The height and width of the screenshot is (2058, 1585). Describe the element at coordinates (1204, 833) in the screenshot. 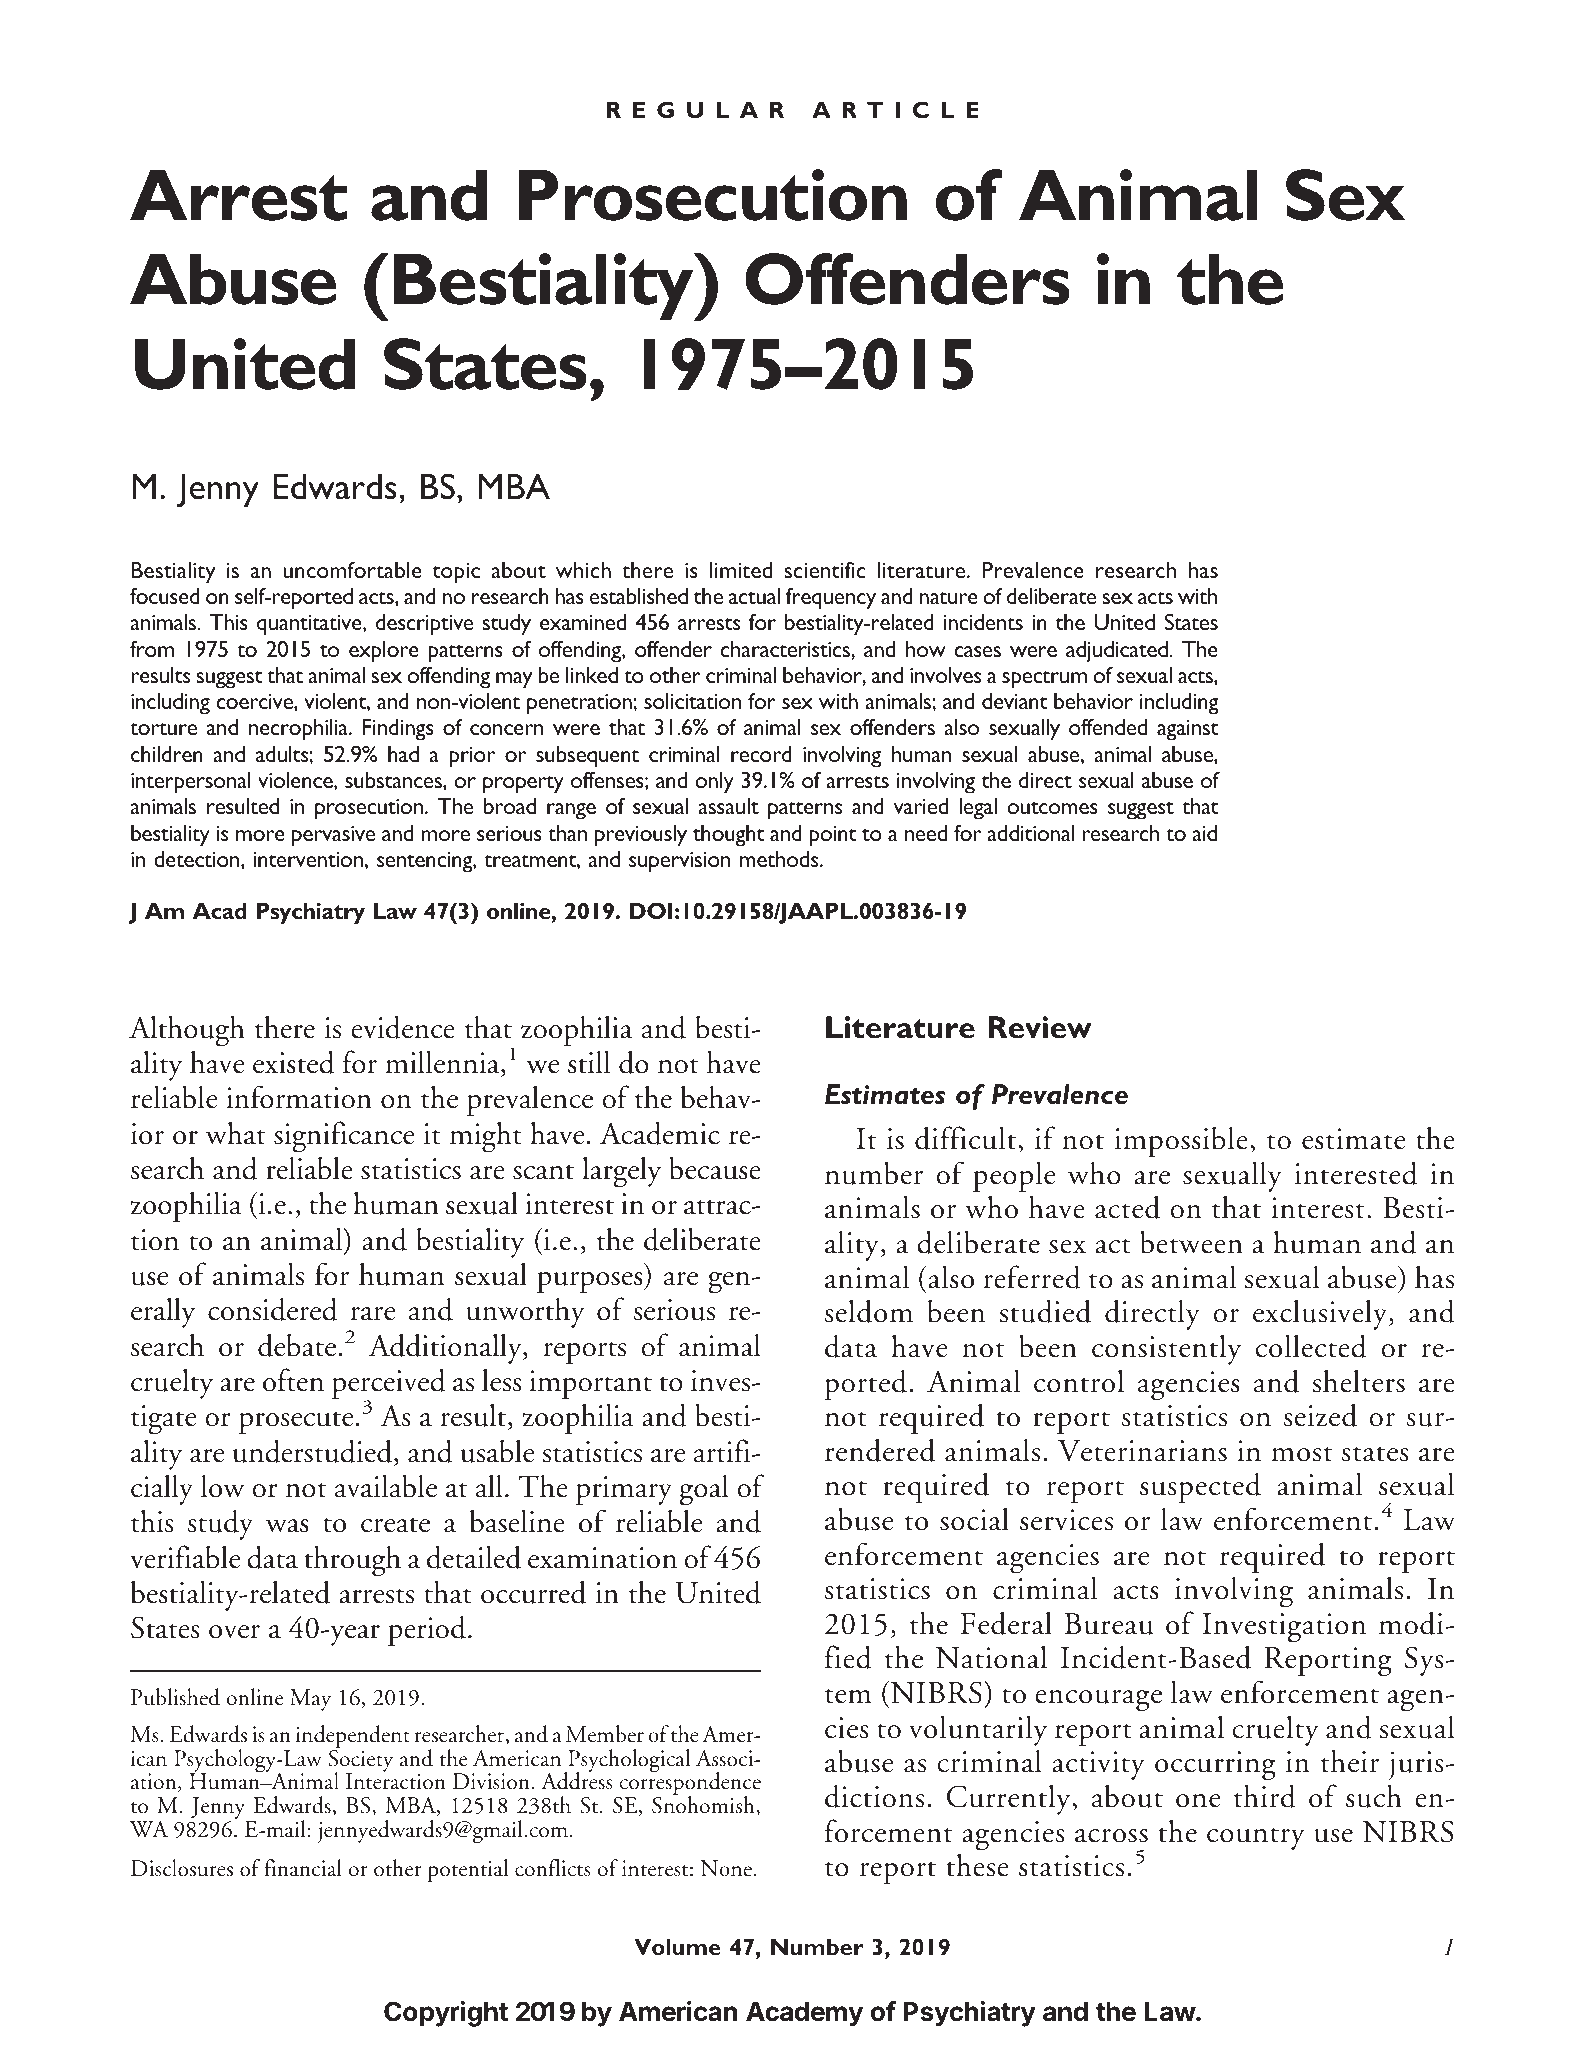

I see `aid` at that location.
